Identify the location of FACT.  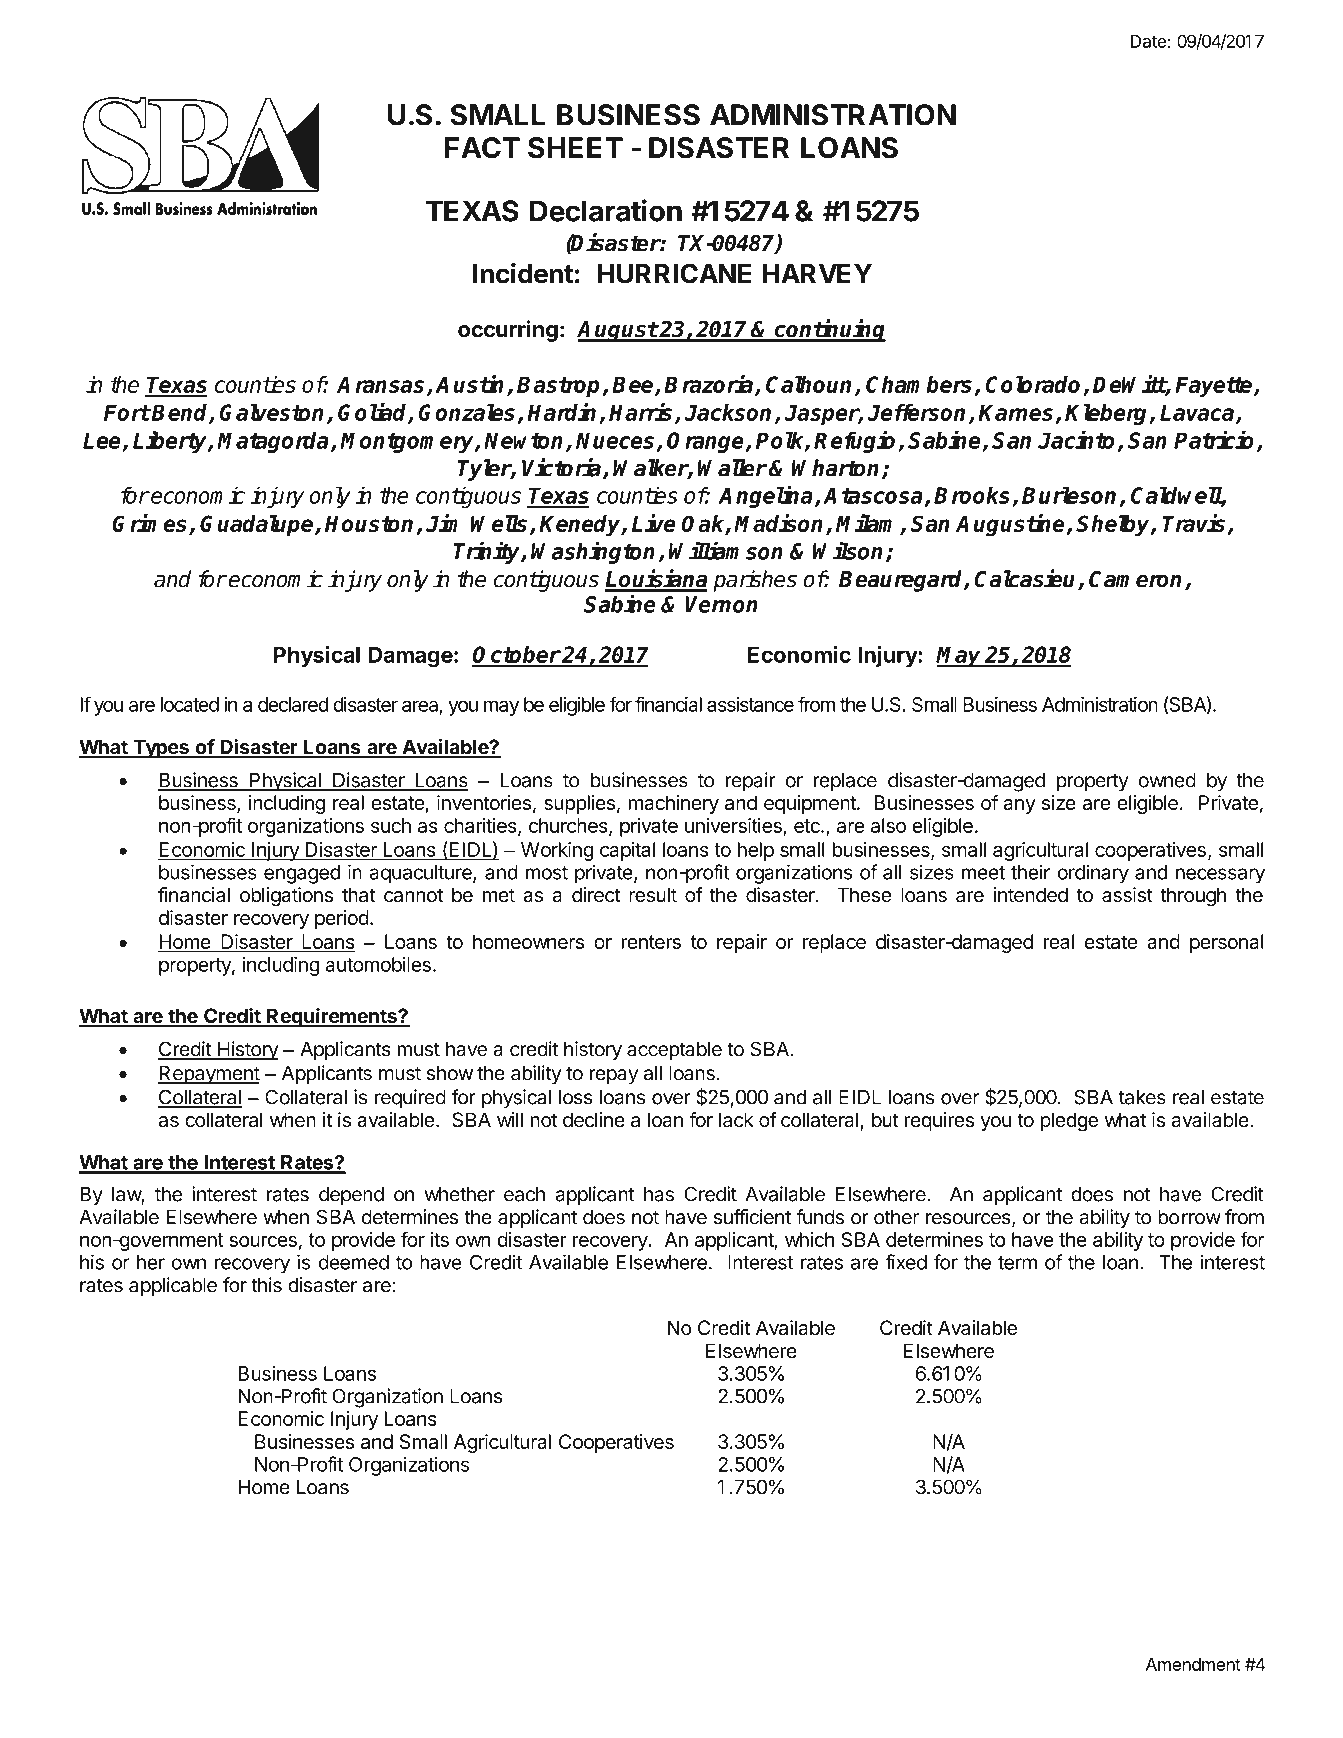
(482, 148).
